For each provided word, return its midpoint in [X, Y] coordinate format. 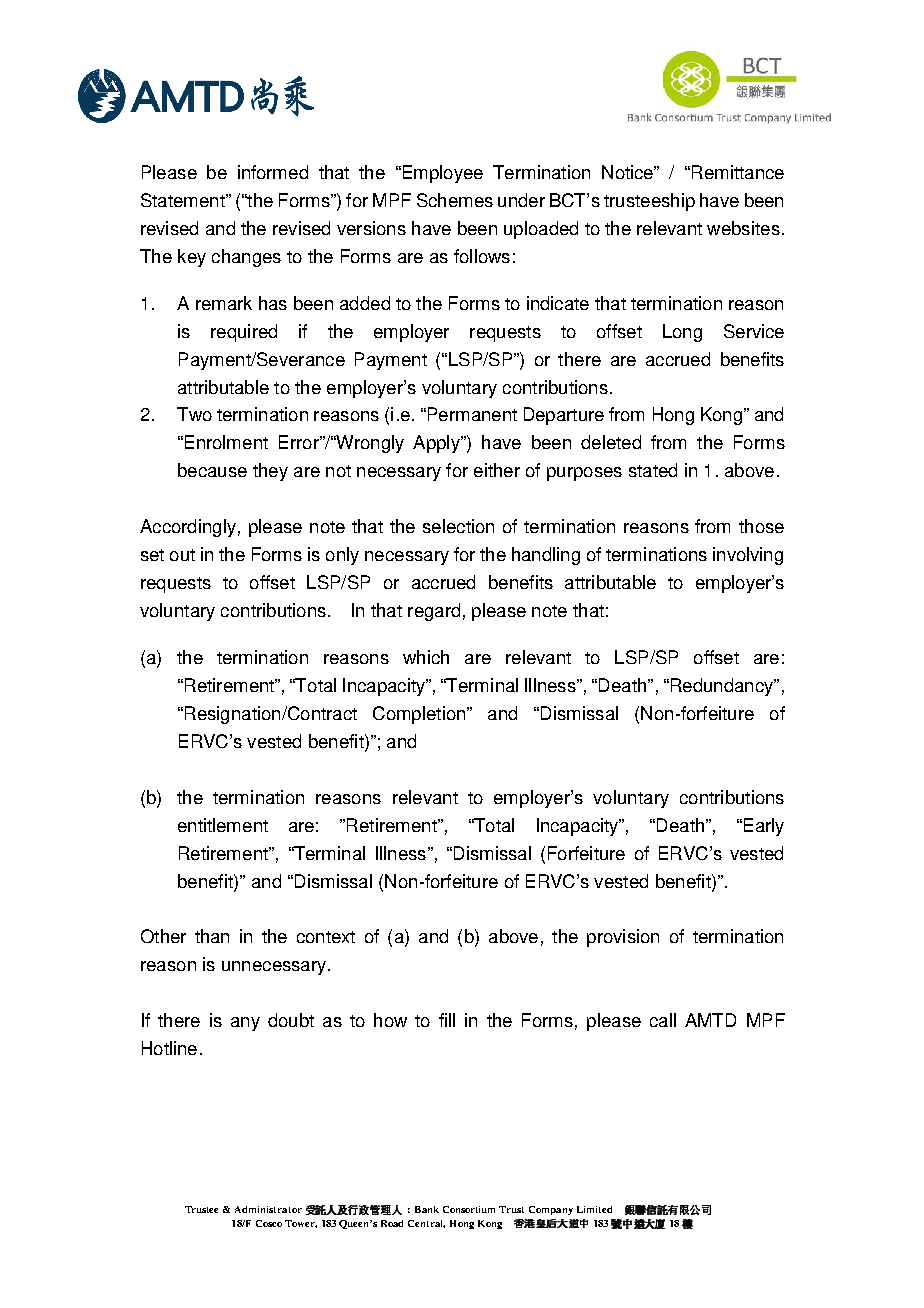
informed [273, 172]
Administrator [268, 1209]
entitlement [223, 825]
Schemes [455, 200]
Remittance [738, 172]
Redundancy [722, 687]
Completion [420, 715]
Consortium [469, 1209]
